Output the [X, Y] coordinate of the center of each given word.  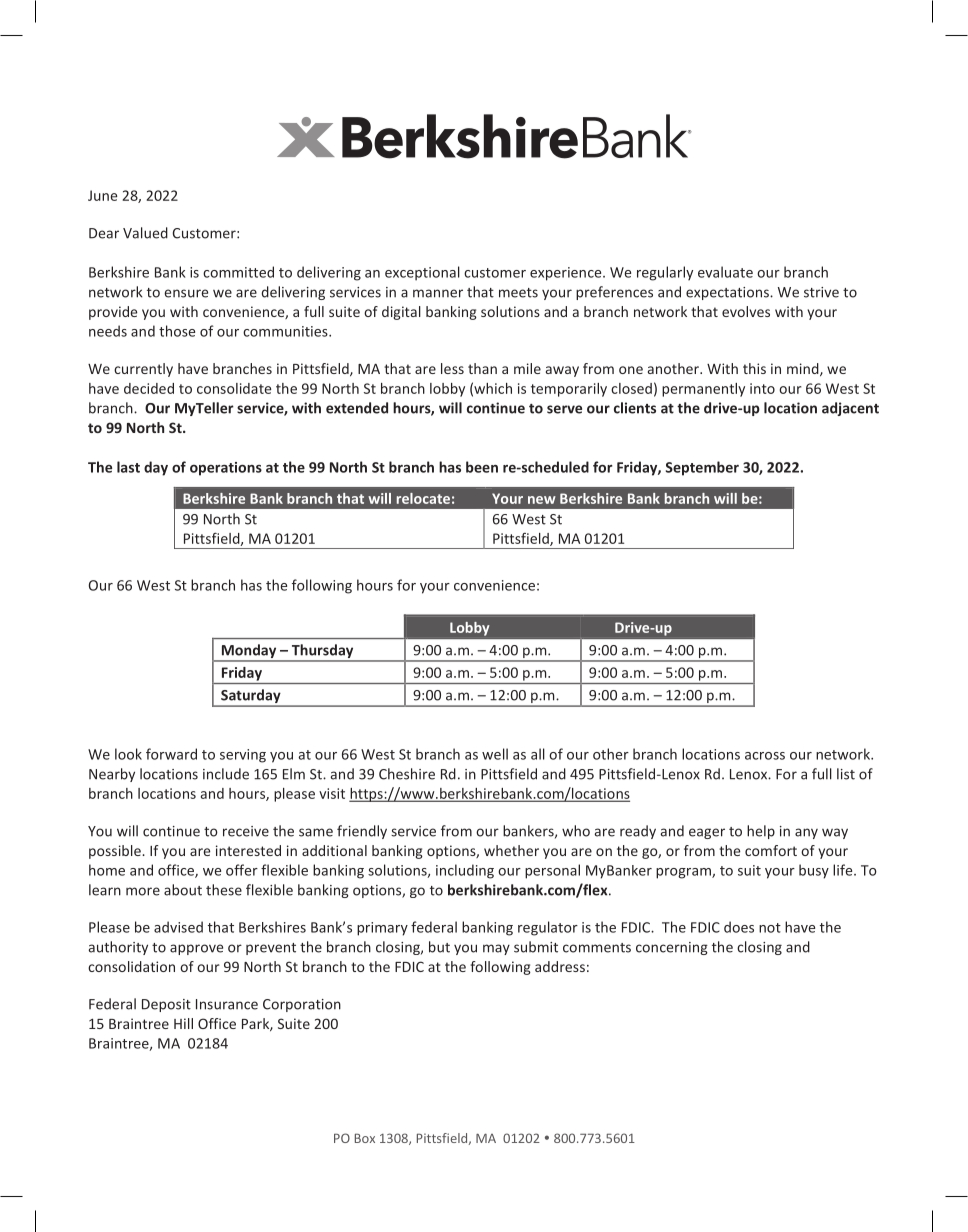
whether [511, 850]
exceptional [422, 273]
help [761, 832]
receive [246, 831]
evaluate [725, 272]
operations [226, 469]
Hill [183, 1023]
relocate [423, 498]
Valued [145, 233]
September [702, 468]
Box [365, 1138]
